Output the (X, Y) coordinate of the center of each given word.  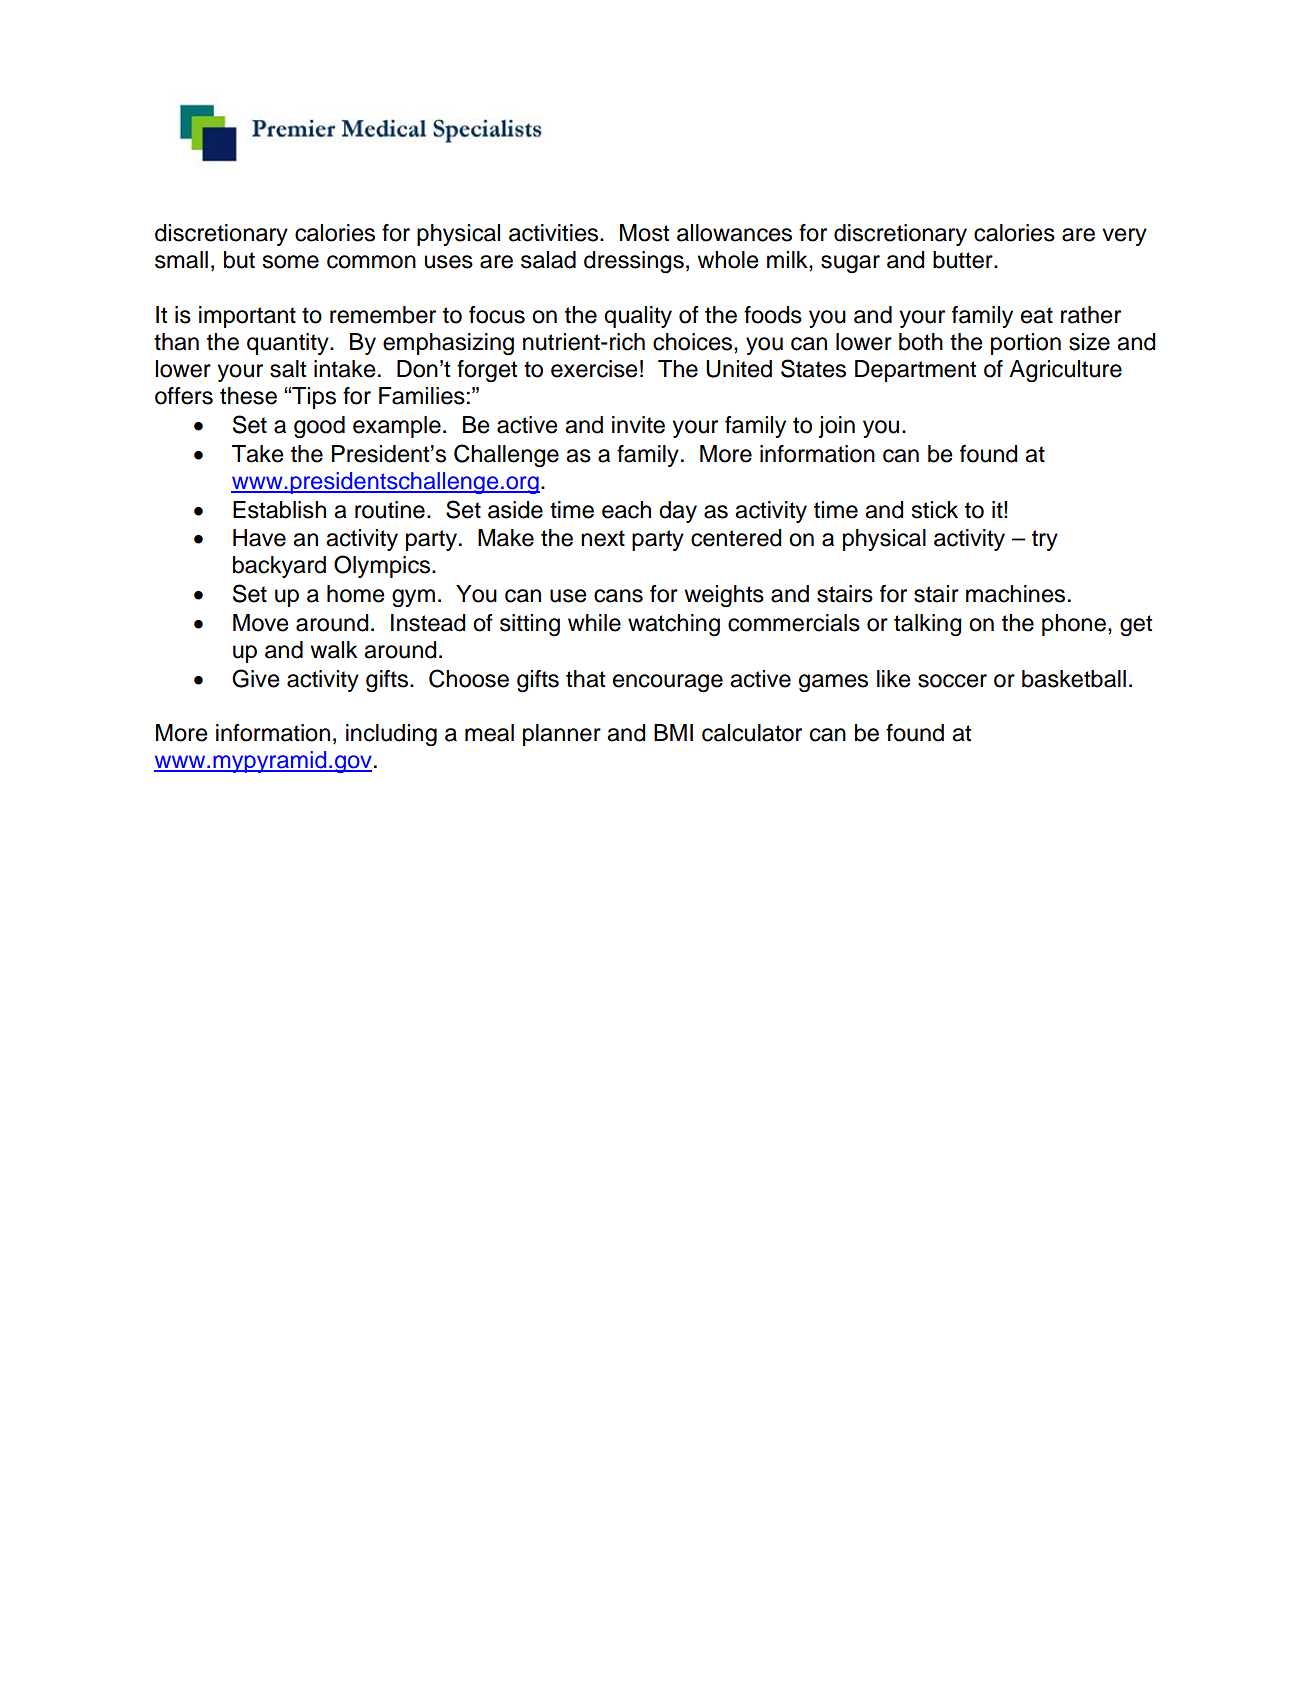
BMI (673, 732)
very (1124, 237)
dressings (634, 262)
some (290, 262)
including (391, 735)
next (603, 538)
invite (638, 425)
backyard (279, 567)
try (1045, 540)
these (248, 396)
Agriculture (1065, 371)
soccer (952, 681)
